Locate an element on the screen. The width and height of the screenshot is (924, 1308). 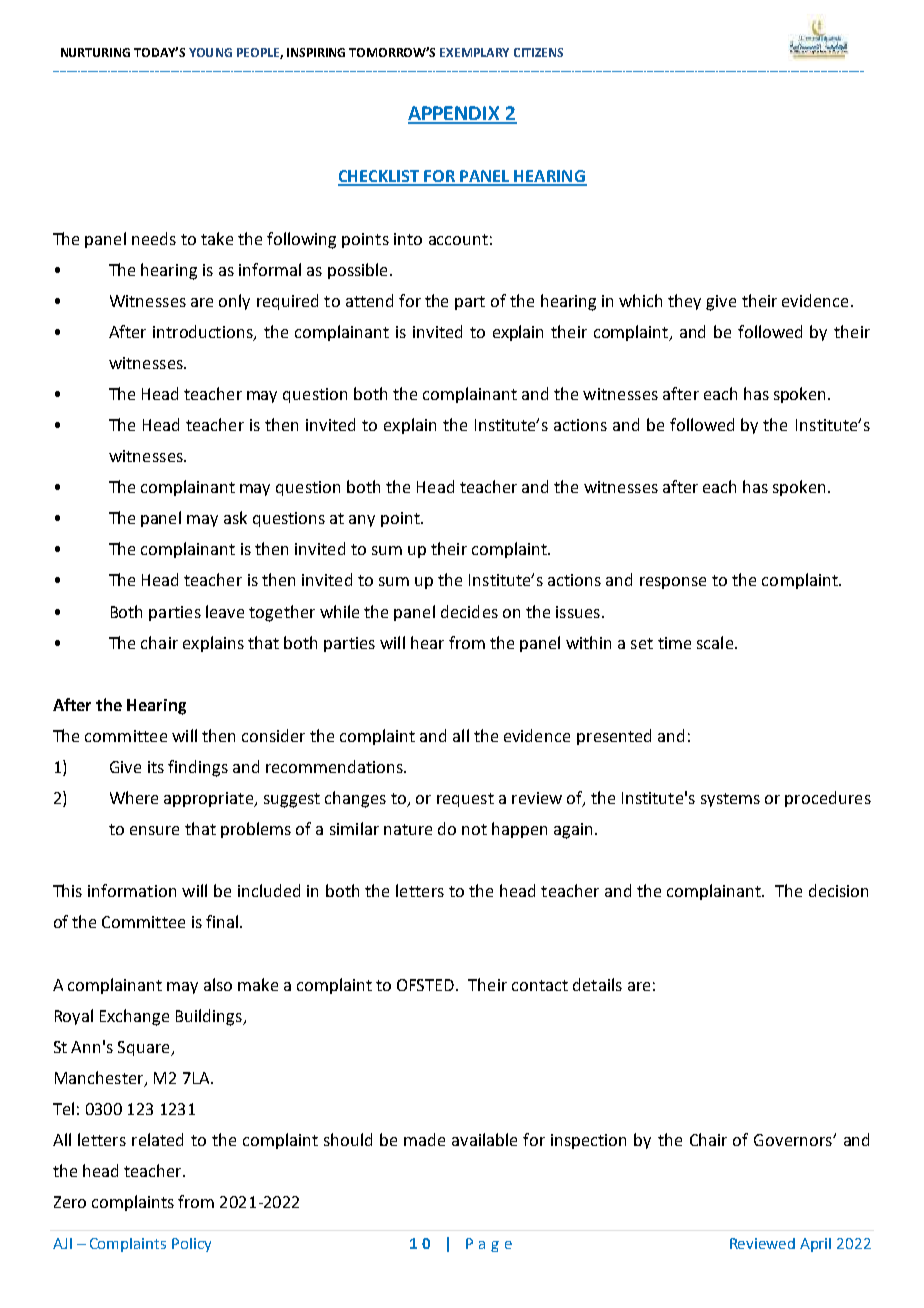
made is located at coordinates (424, 1139).
